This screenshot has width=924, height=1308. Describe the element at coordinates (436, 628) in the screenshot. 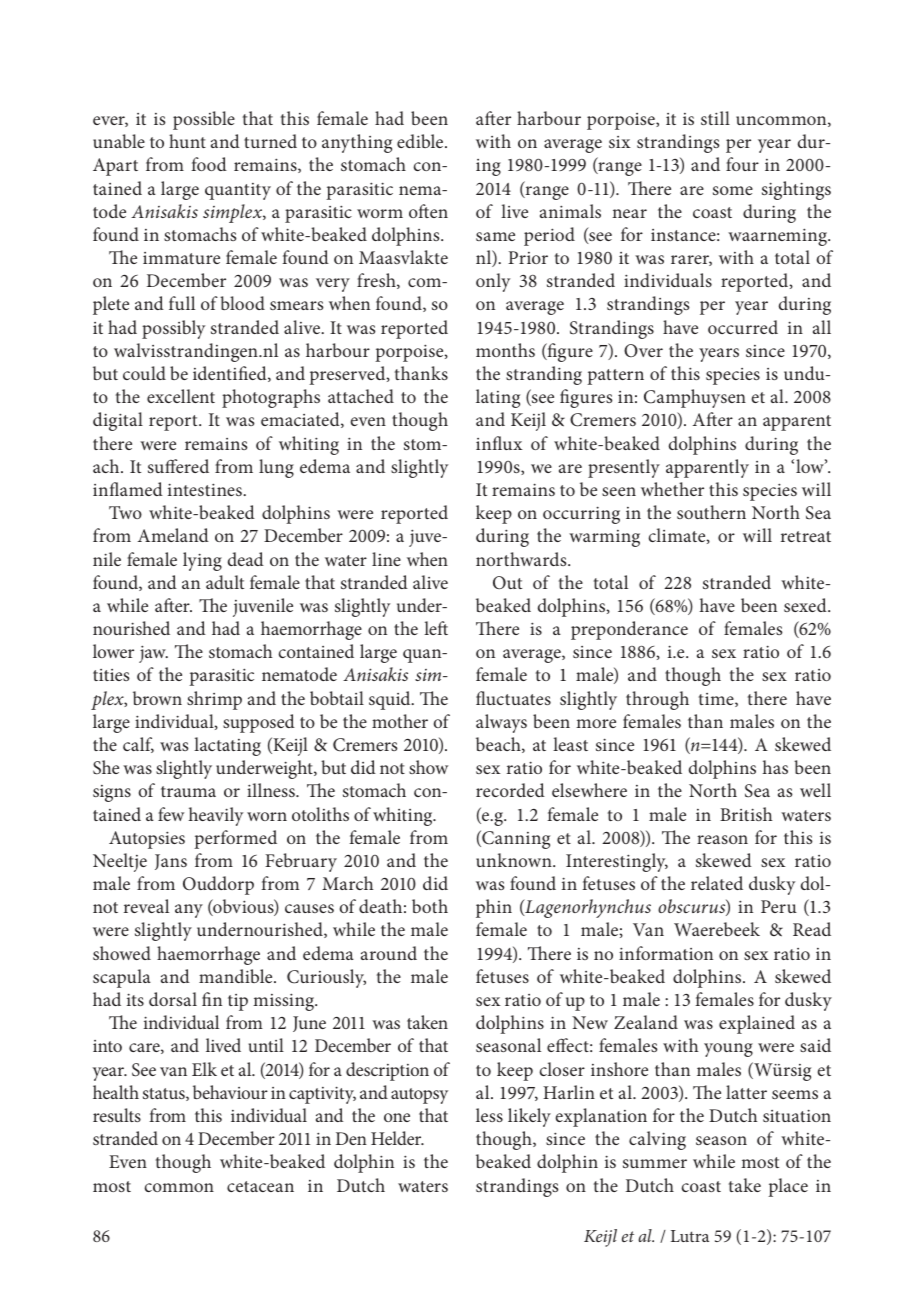

I see `left` at that location.
